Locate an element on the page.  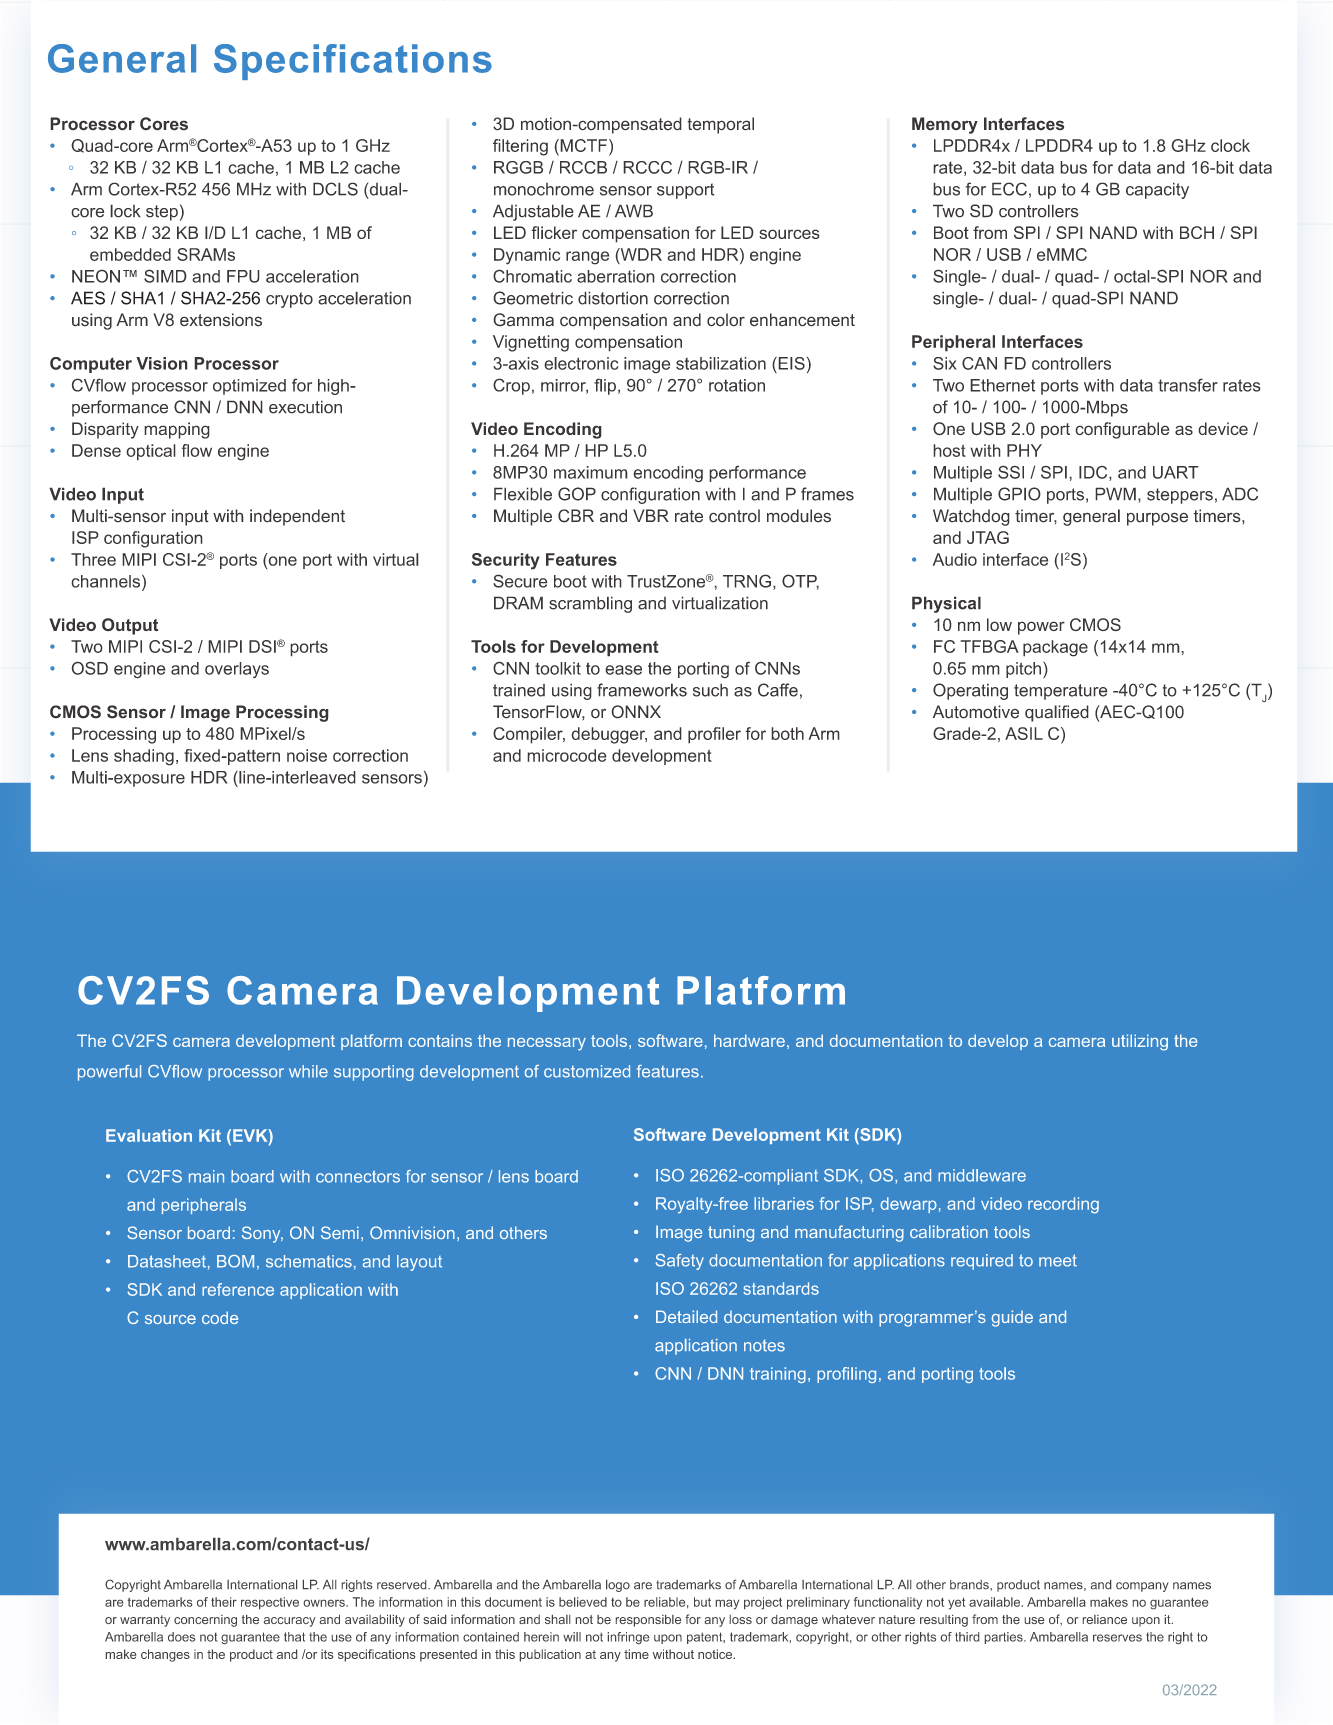
AWB is located at coordinates (634, 211).
